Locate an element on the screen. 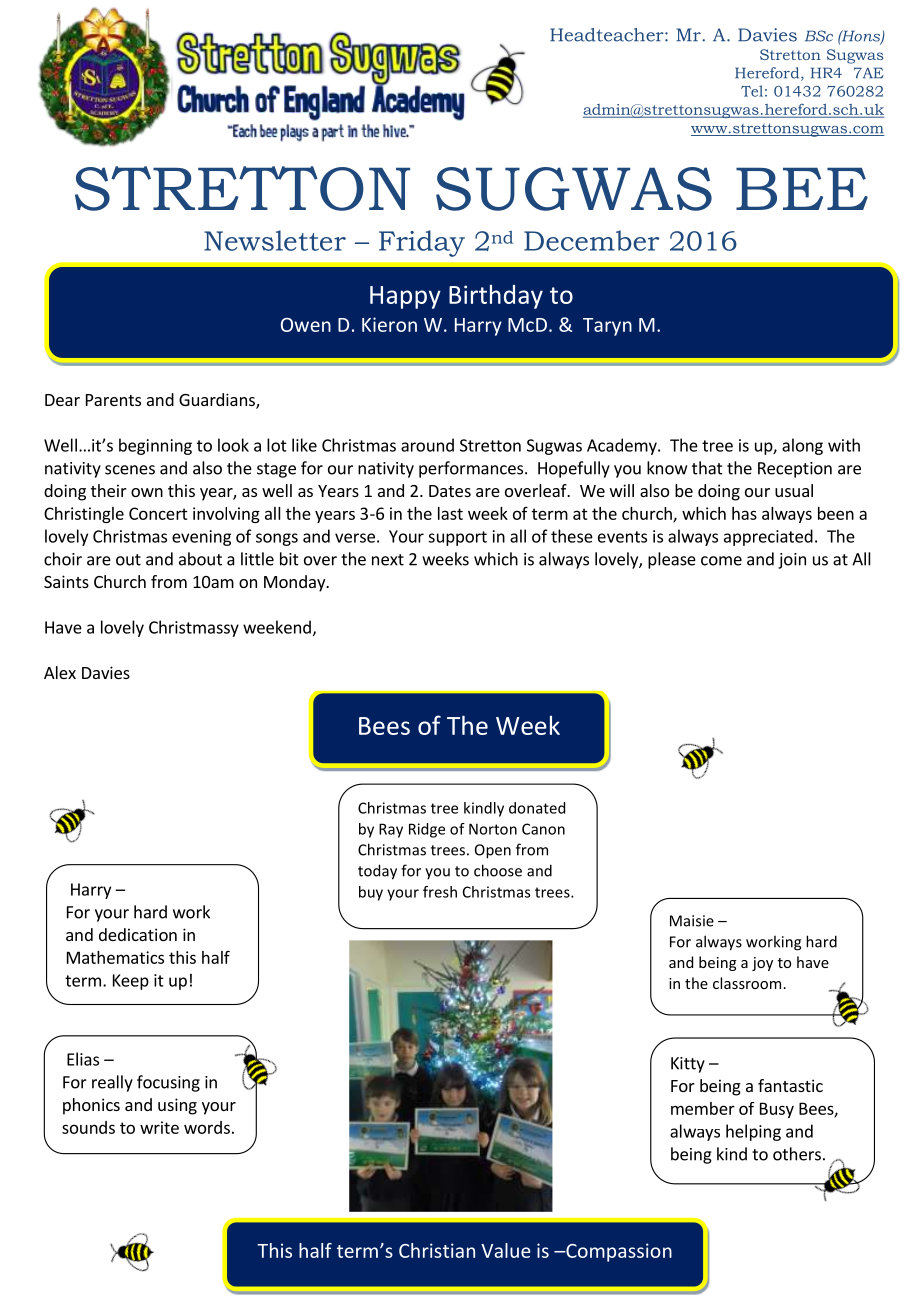 Image resolution: width=924 pixels, height=1308 pixels. donated is located at coordinates (537, 808).
